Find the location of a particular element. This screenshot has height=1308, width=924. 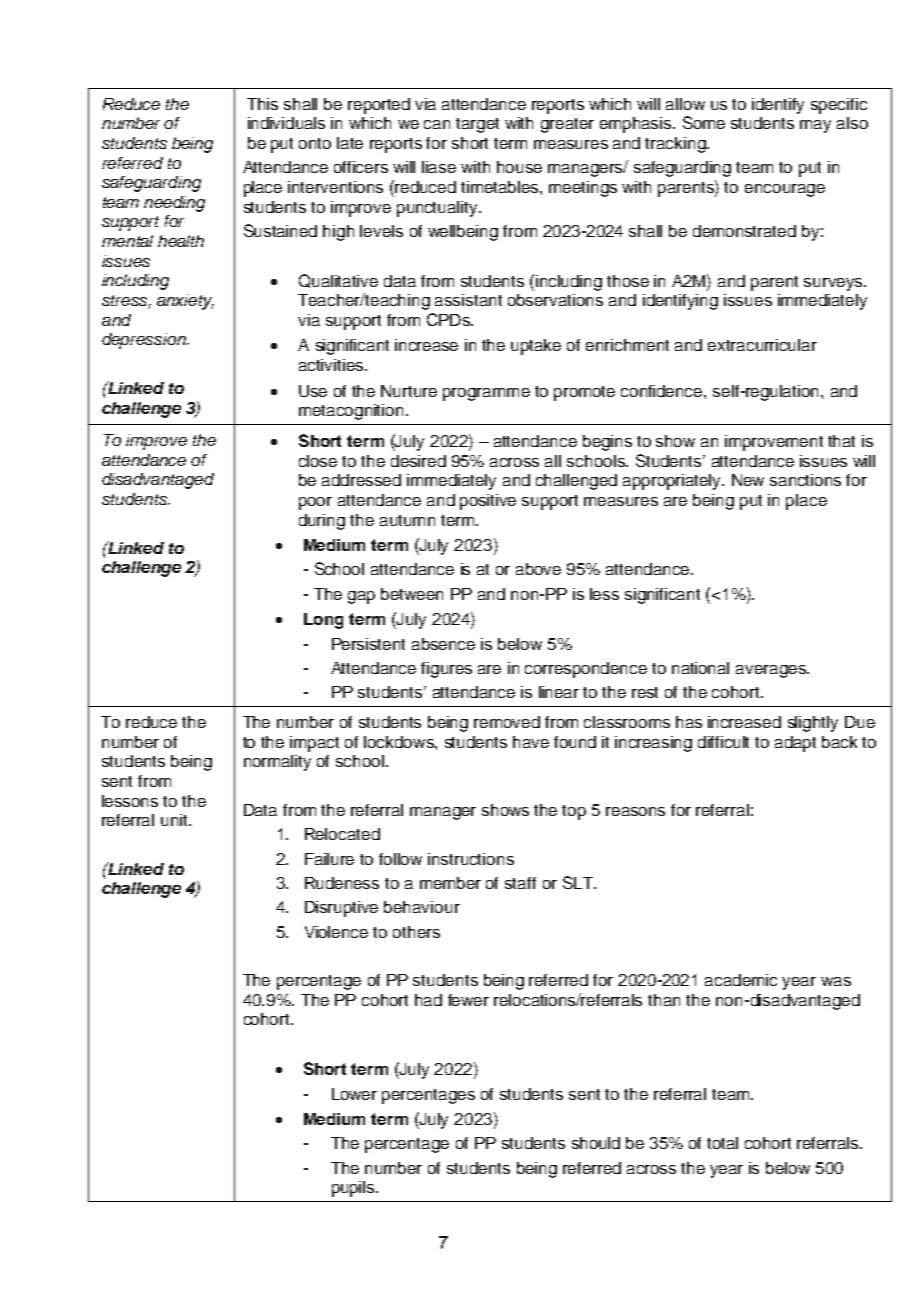

Long is located at coordinates (323, 621).
